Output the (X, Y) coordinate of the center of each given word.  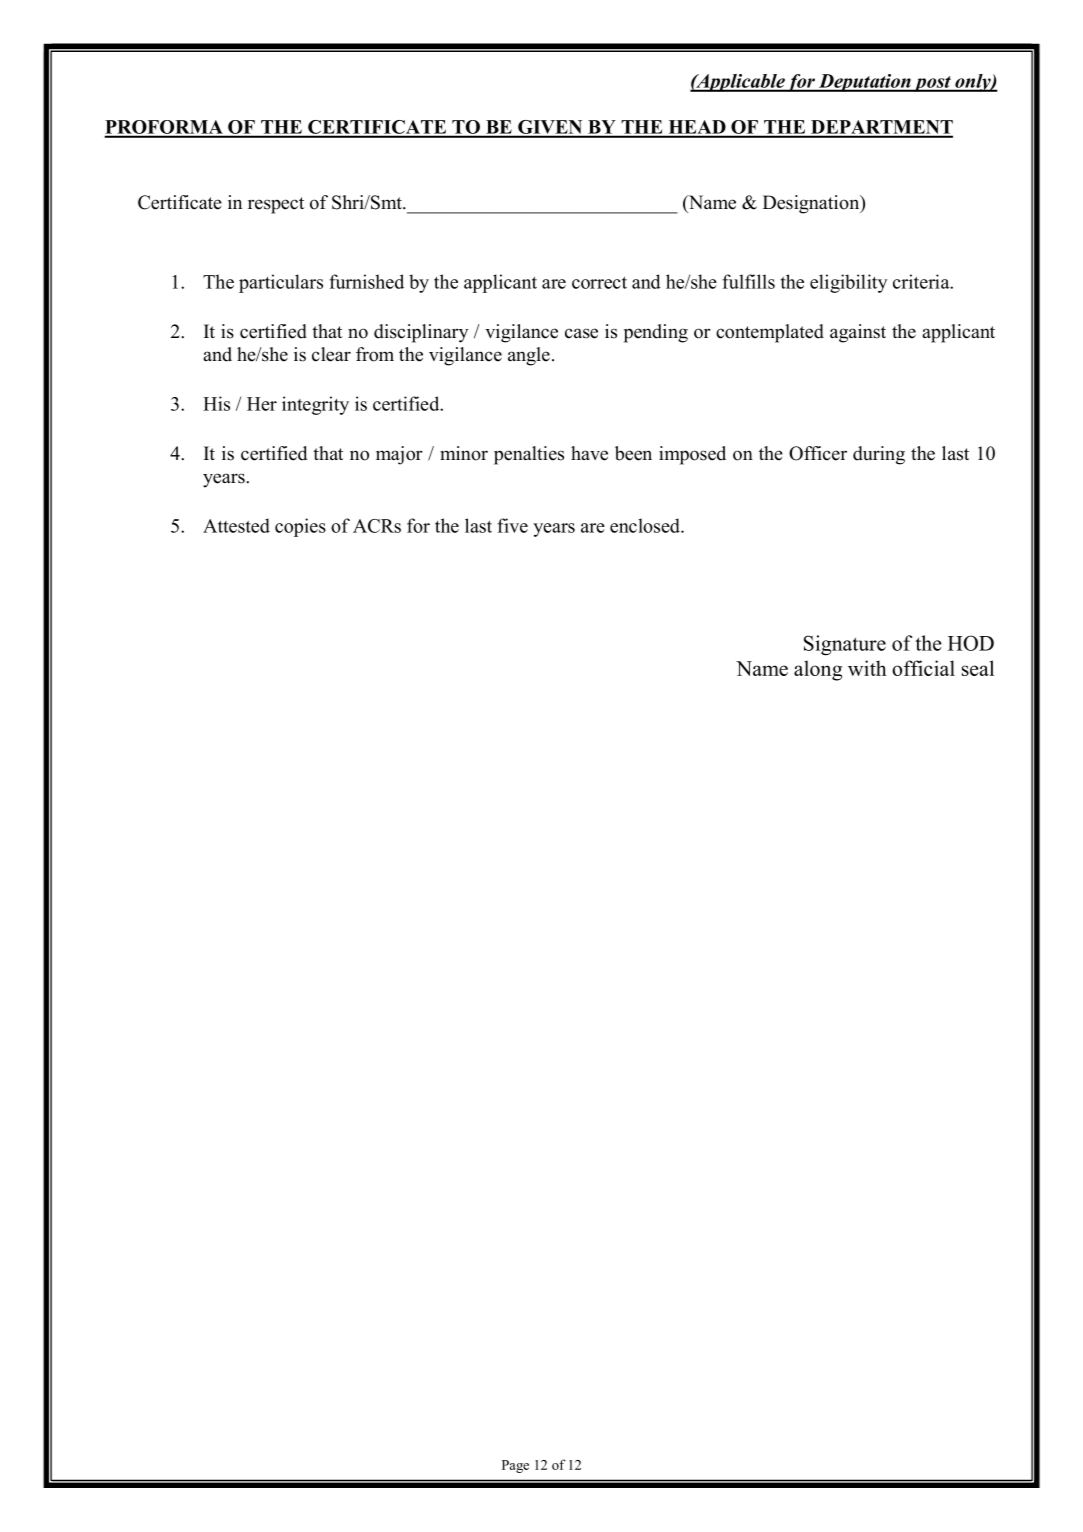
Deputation (865, 83)
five (512, 525)
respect (276, 205)
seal (978, 668)
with (867, 668)
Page (515, 1466)
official (923, 668)
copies (300, 527)
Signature (845, 645)
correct (599, 283)
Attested (236, 525)
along (818, 670)
